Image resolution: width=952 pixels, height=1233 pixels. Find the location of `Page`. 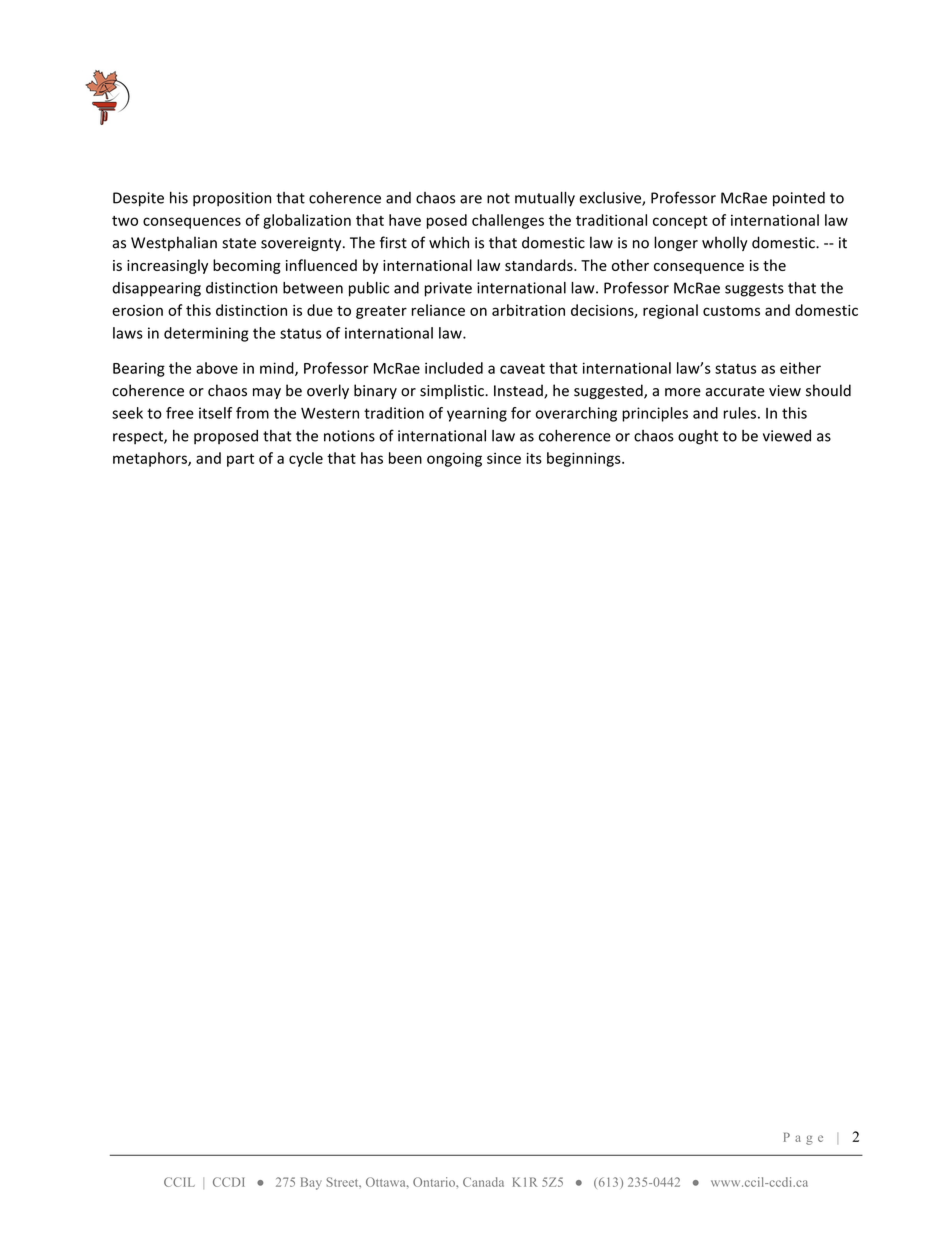

Page is located at coordinates (803, 1139).
